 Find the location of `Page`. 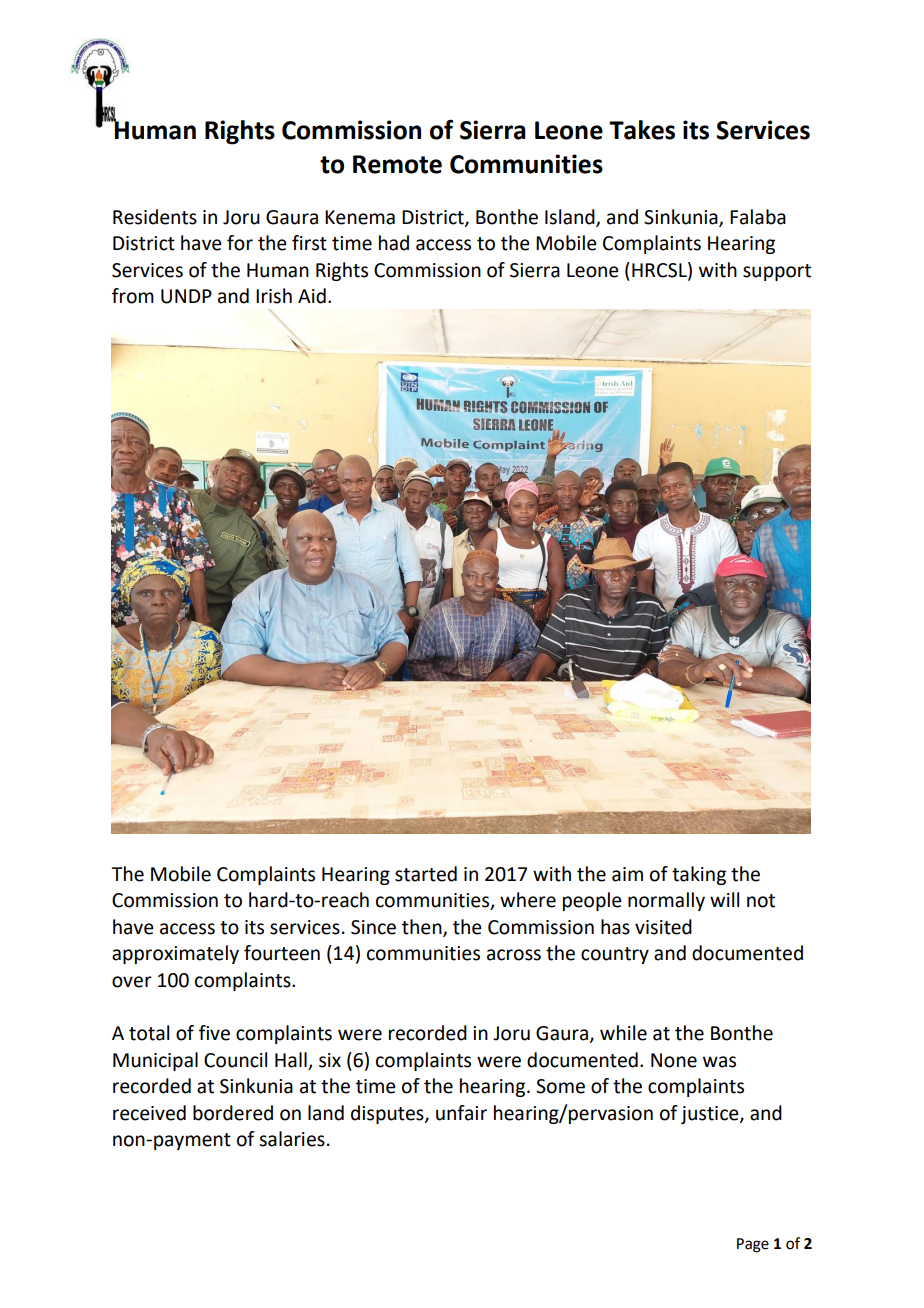

Page is located at coordinates (753, 1245).
